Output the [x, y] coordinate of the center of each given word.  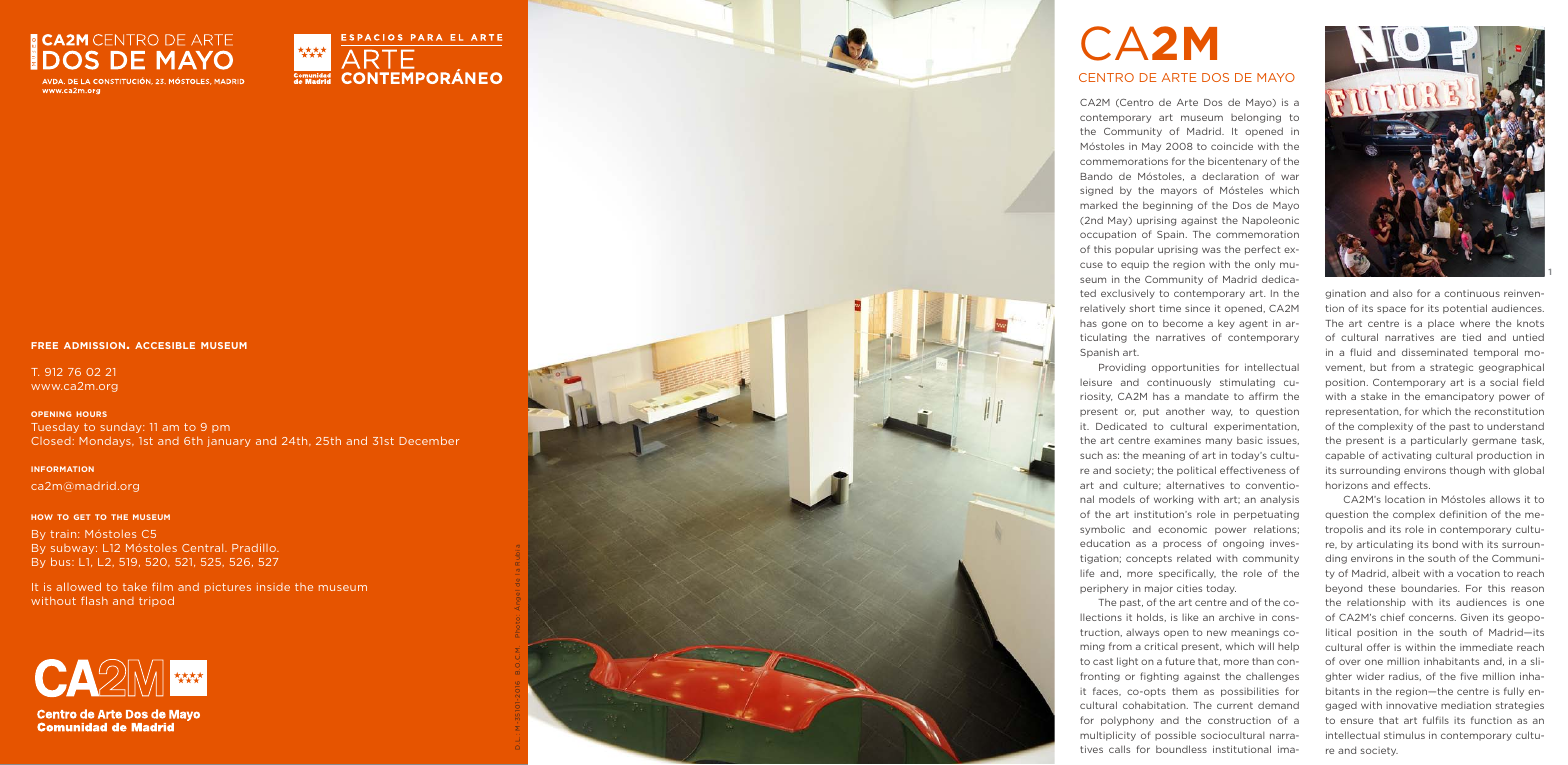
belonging [1256, 118]
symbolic [1102, 530]
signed [1096, 191]
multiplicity [1108, 736]
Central [204, 548]
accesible [165, 345]
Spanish [1099, 353]
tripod [156, 601]
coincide [1232, 146]
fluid [1360, 352]
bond [1445, 544]
